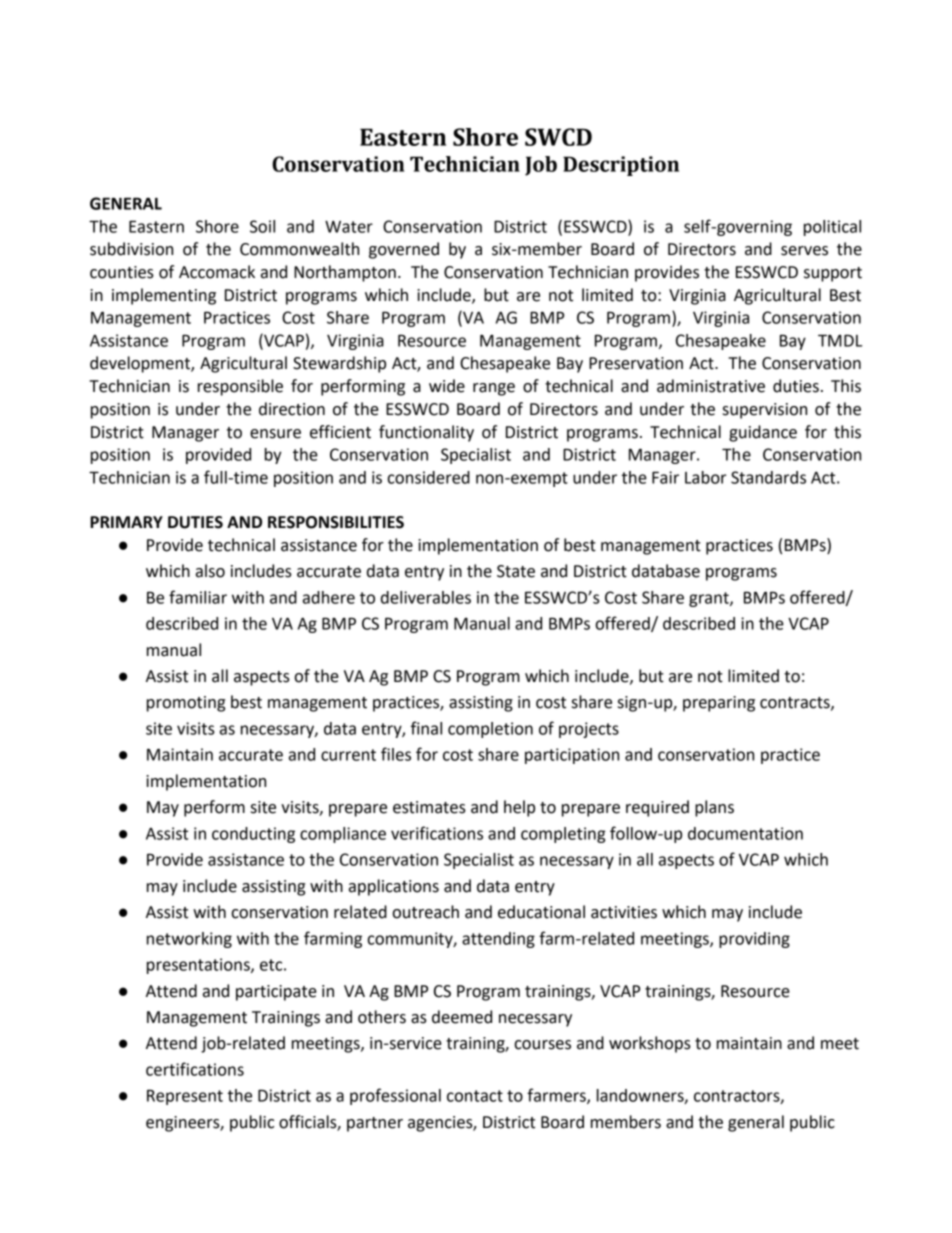 This image has width=952, height=1233. What do you see at coordinates (185, 1097) in the image?
I see `Represent` at bounding box center [185, 1097].
